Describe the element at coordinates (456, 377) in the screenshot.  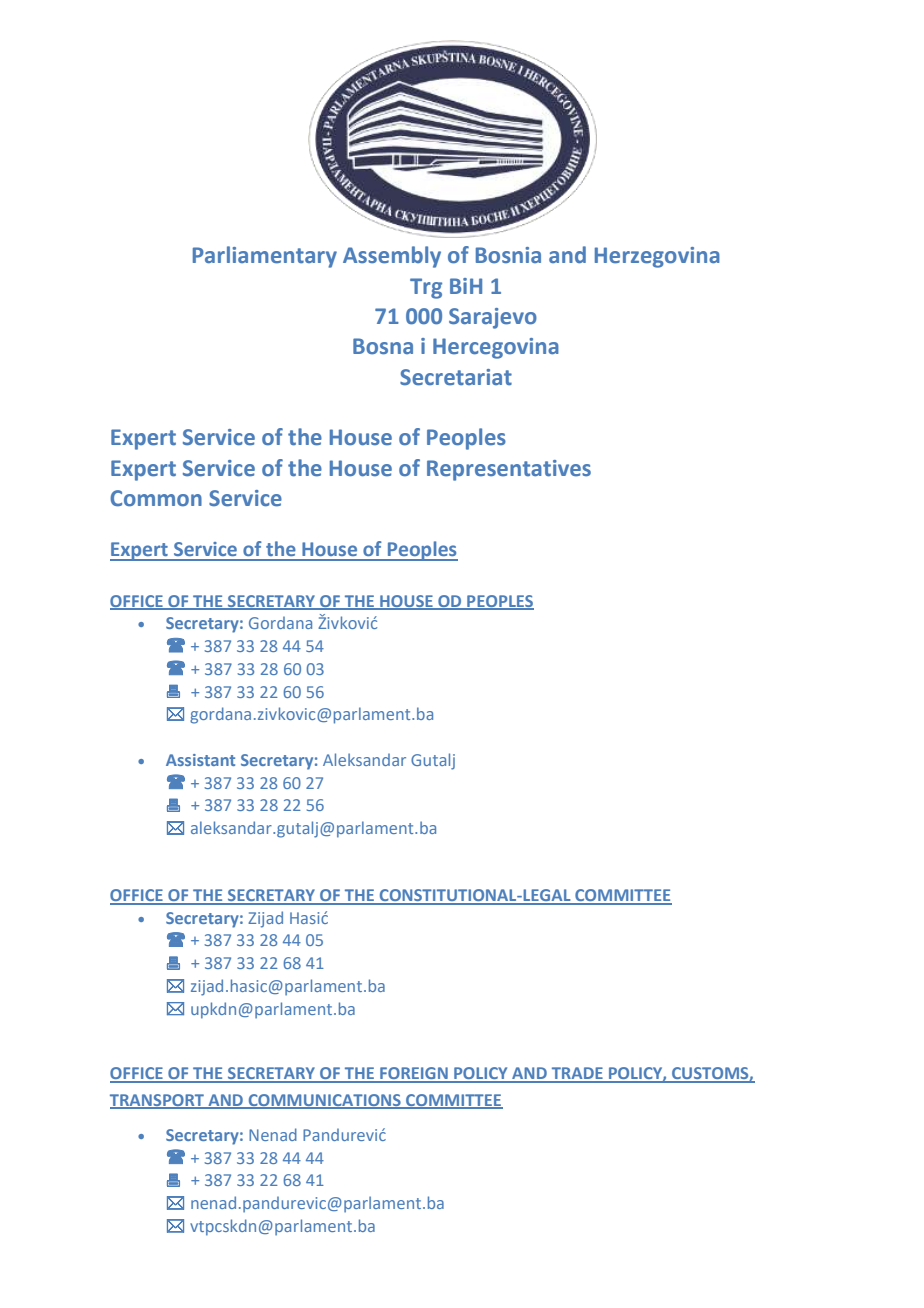
I see `Secretariat` at that location.
